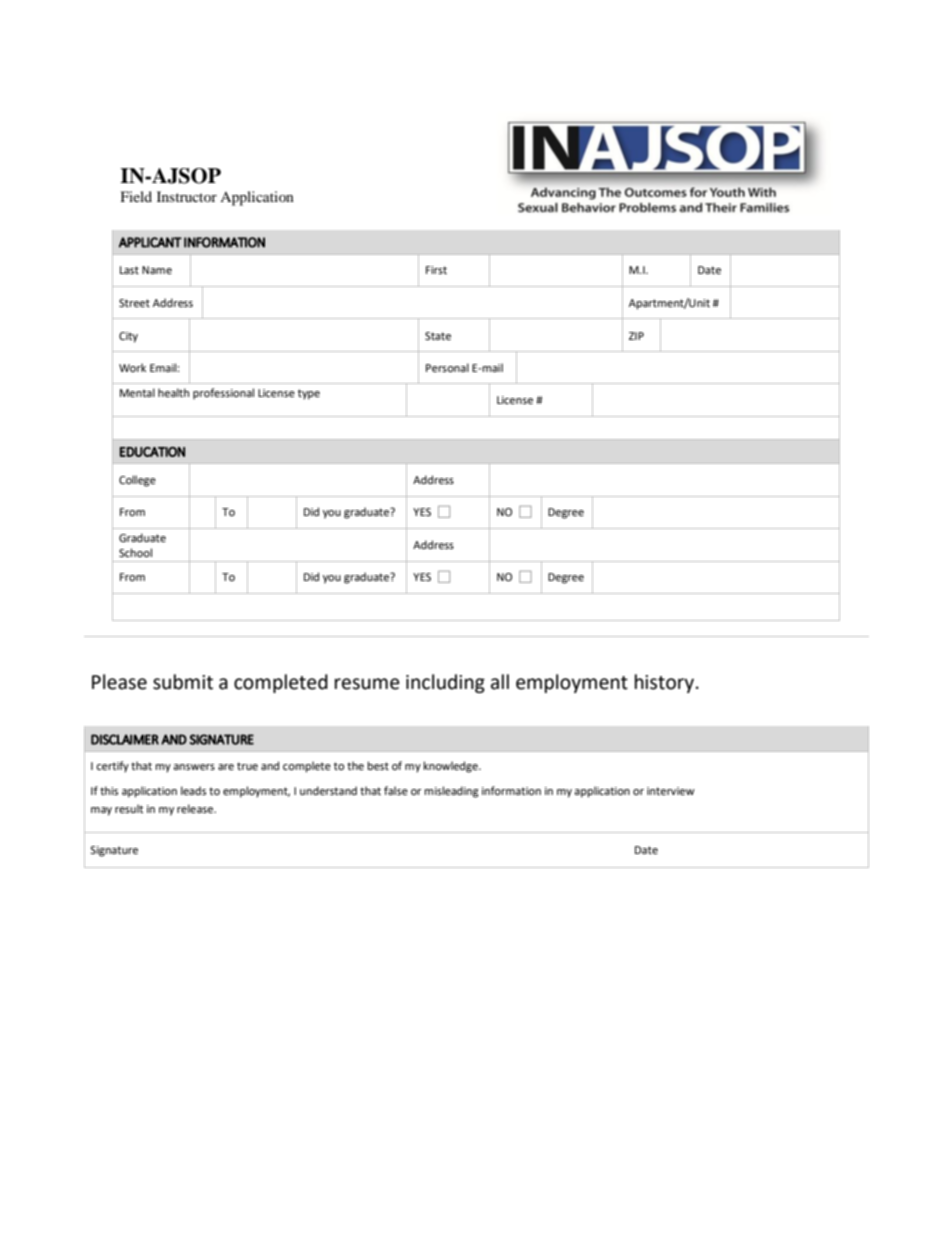 The width and height of the image is (952, 1233). I want to click on Instructor, so click(187, 196).
